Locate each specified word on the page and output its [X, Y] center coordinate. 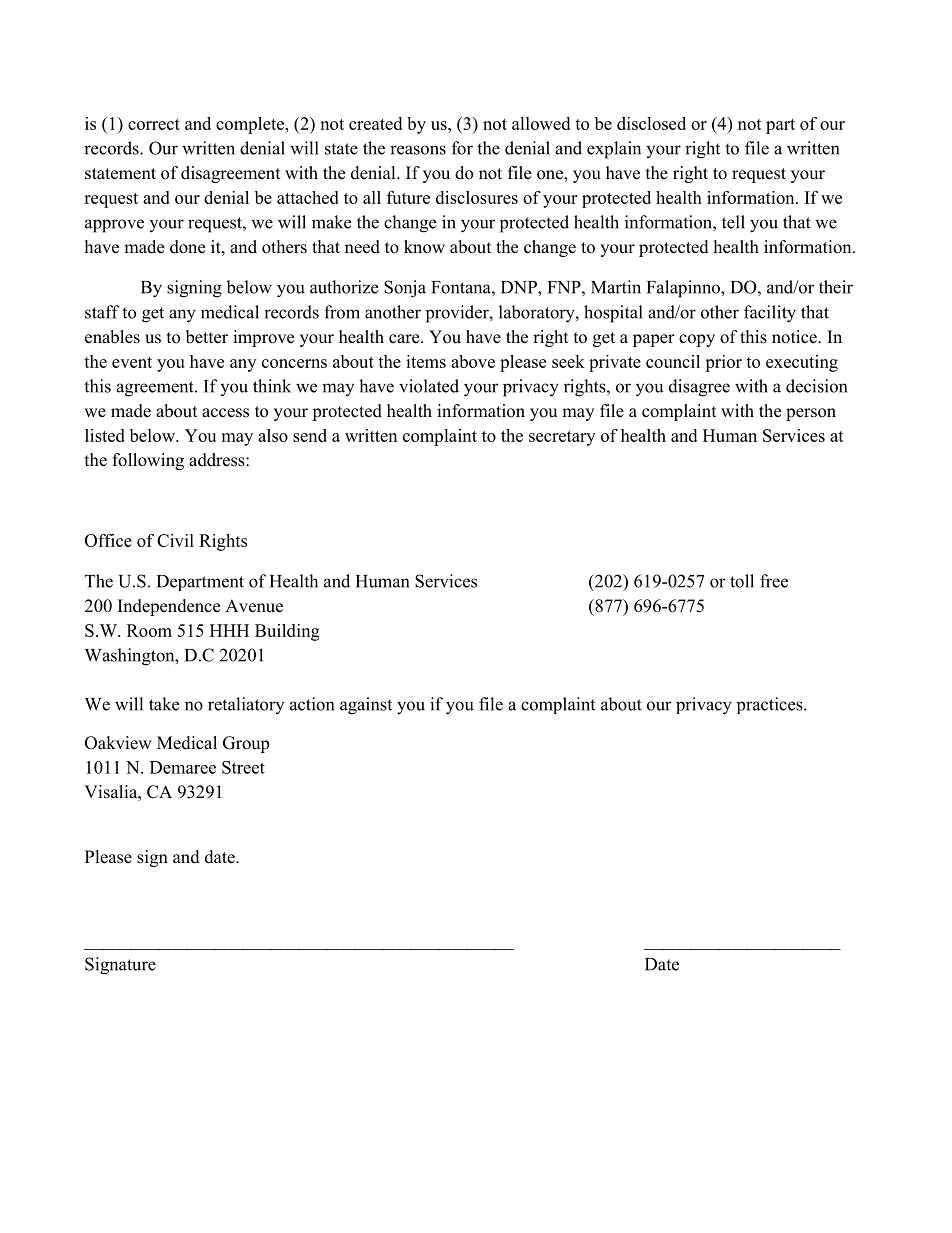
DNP [520, 287]
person [811, 414]
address [218, 460]
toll [742, 581]
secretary [562, 438]
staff [102, 312]
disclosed [651, 123]
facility [770, 314]
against [366, 706]
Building [287, 632]
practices [771, 705]
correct [154, 124]
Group [246, 744]
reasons [418, 150]
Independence [169, 607]
